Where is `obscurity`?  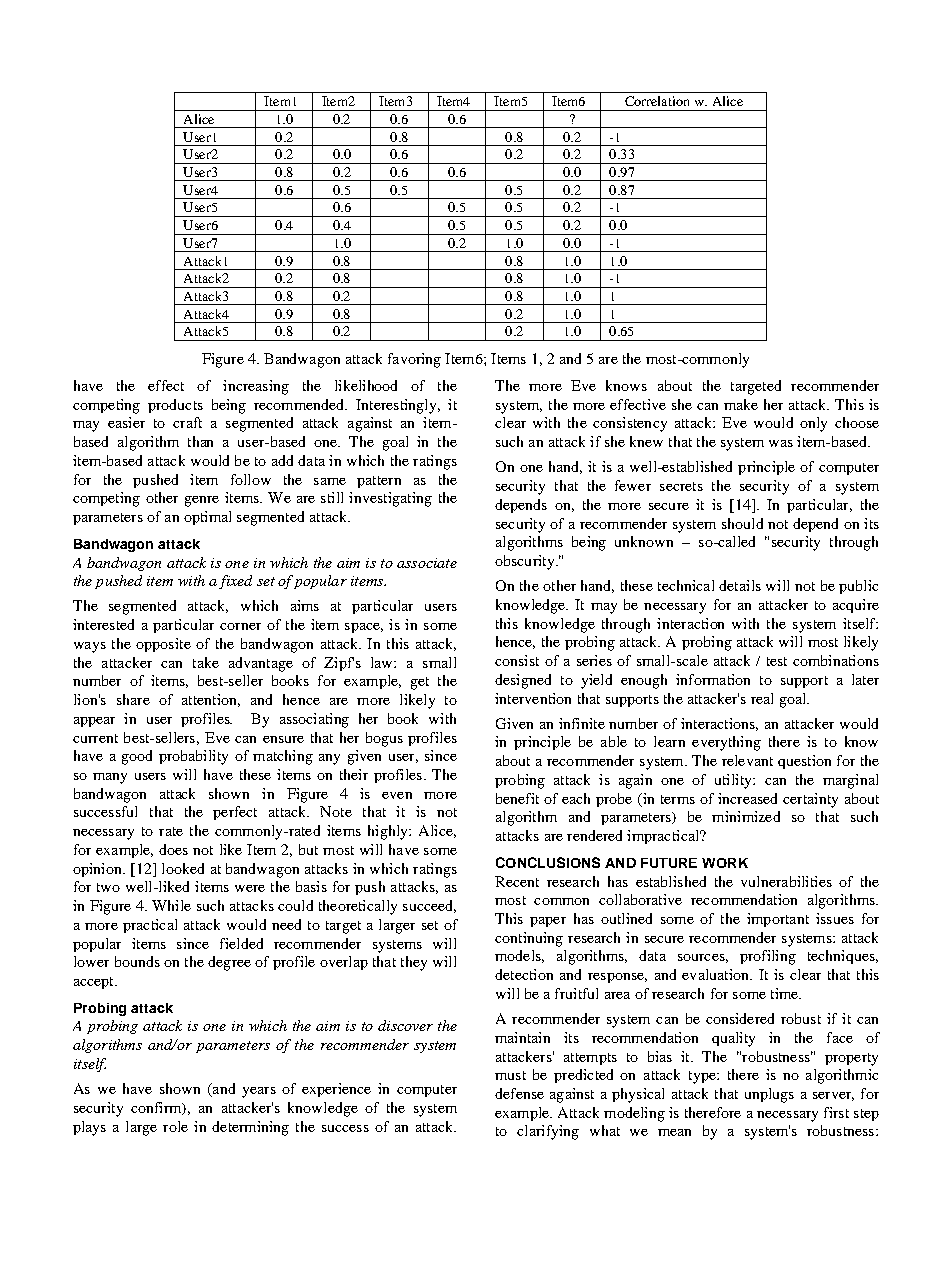
obscurity is located at coordinates (526, 562).
